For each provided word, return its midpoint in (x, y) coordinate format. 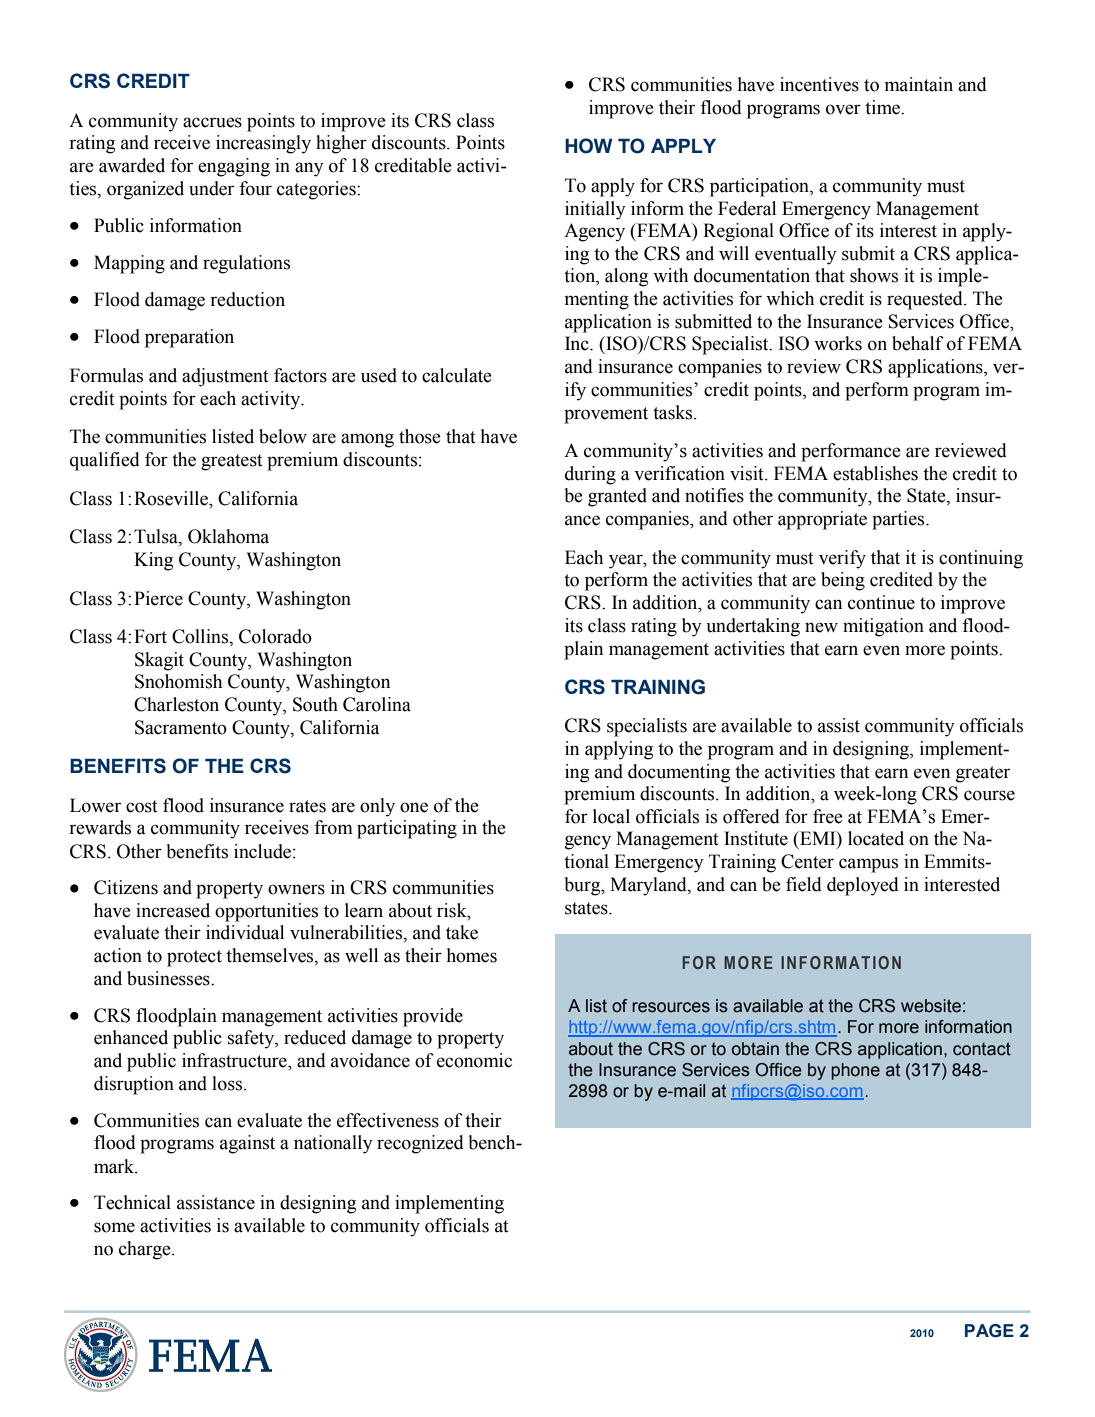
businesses (169, 978)
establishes (875, 473)
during (590, 475)
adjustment (225, 377)
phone (855, 1071)
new (821, 627)
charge (146, 1250)
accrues (212, 122)
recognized (420, 1144)
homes (472, 955)
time (883, 107)
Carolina (377, 704)
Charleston (176, 704)
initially (595, 210)
